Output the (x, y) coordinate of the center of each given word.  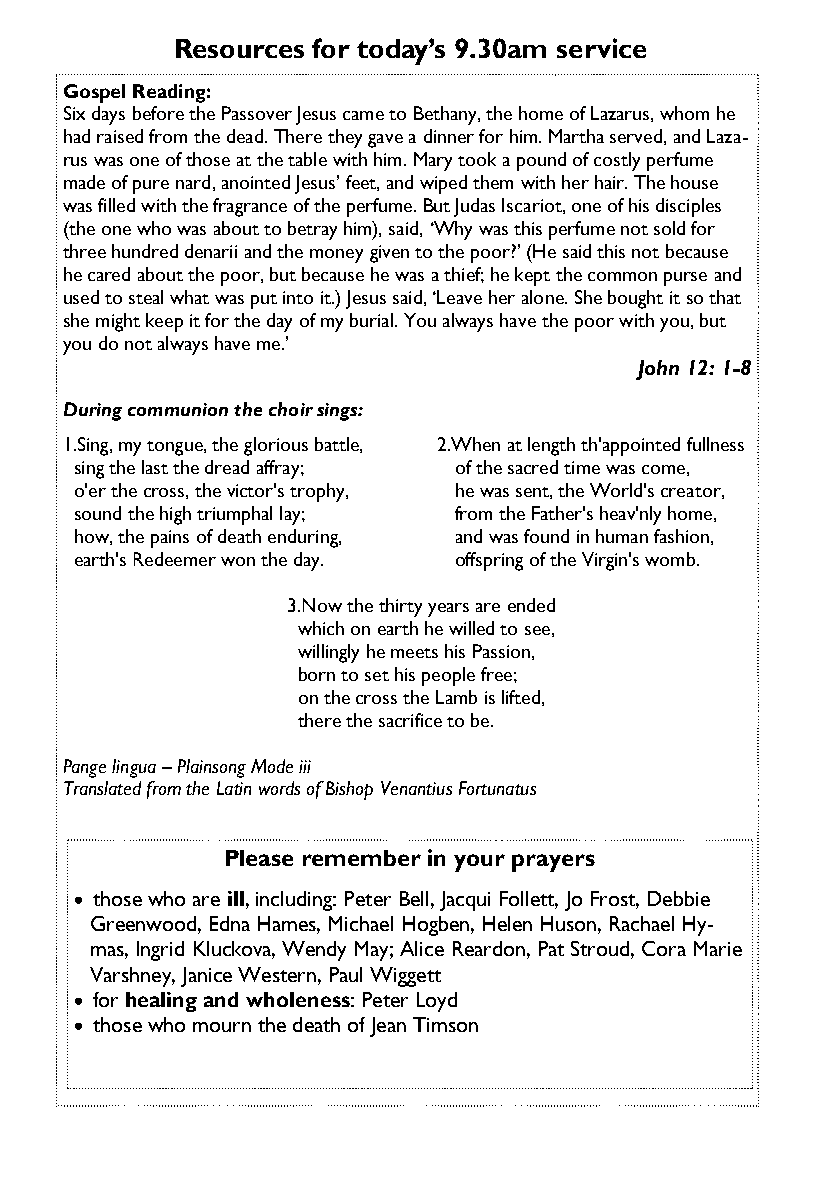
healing (161, 1002)
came (363, 115)
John (657, 370)
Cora (664, 948)
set (377, 676)
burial (371, 320)
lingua (134, 768)
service (601, 48)
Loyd (437, 1002)
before (158, 113)
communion (178, 409)
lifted (521, 697)
